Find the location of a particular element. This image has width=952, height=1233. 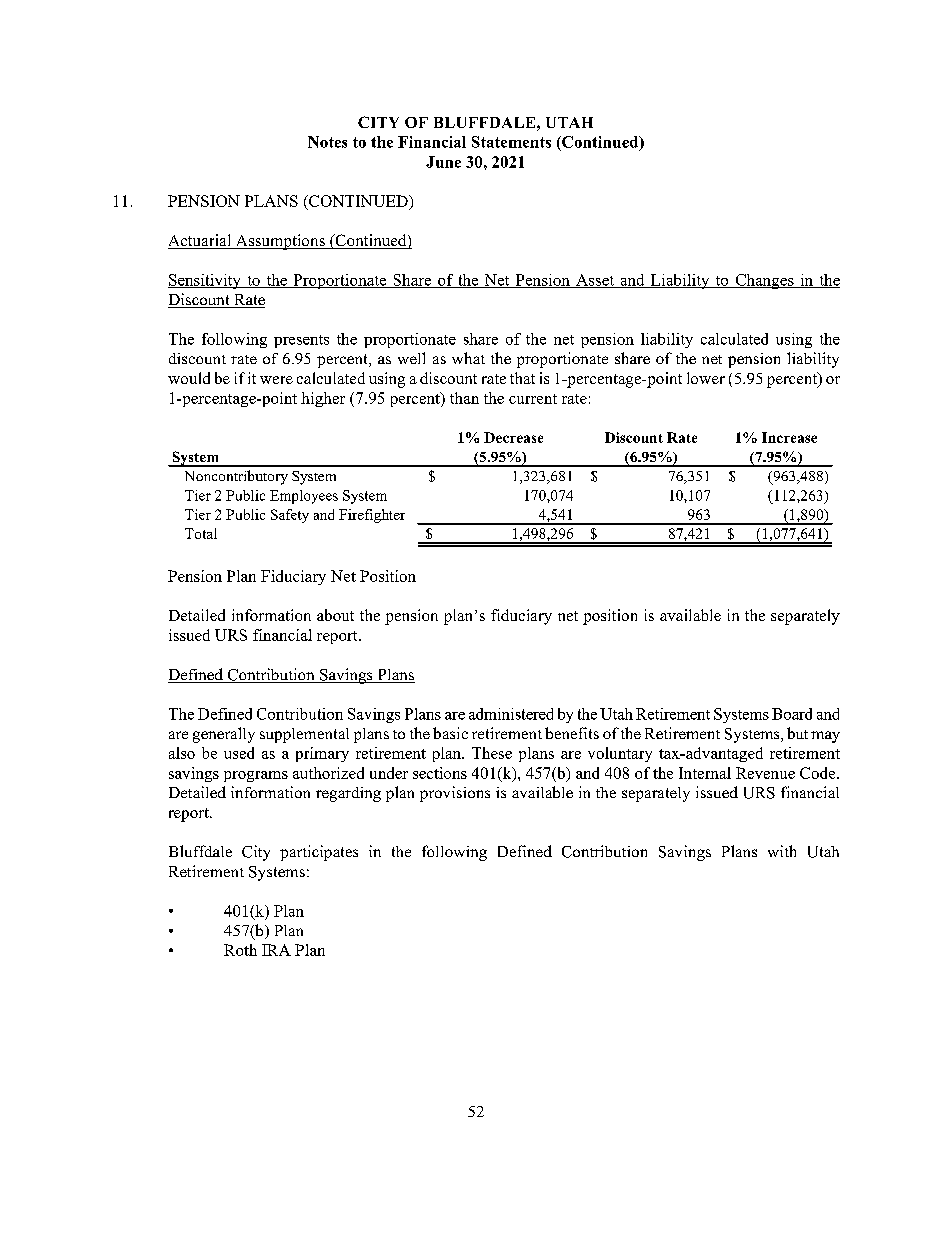

Increase is located at coordinates (789, 437).
